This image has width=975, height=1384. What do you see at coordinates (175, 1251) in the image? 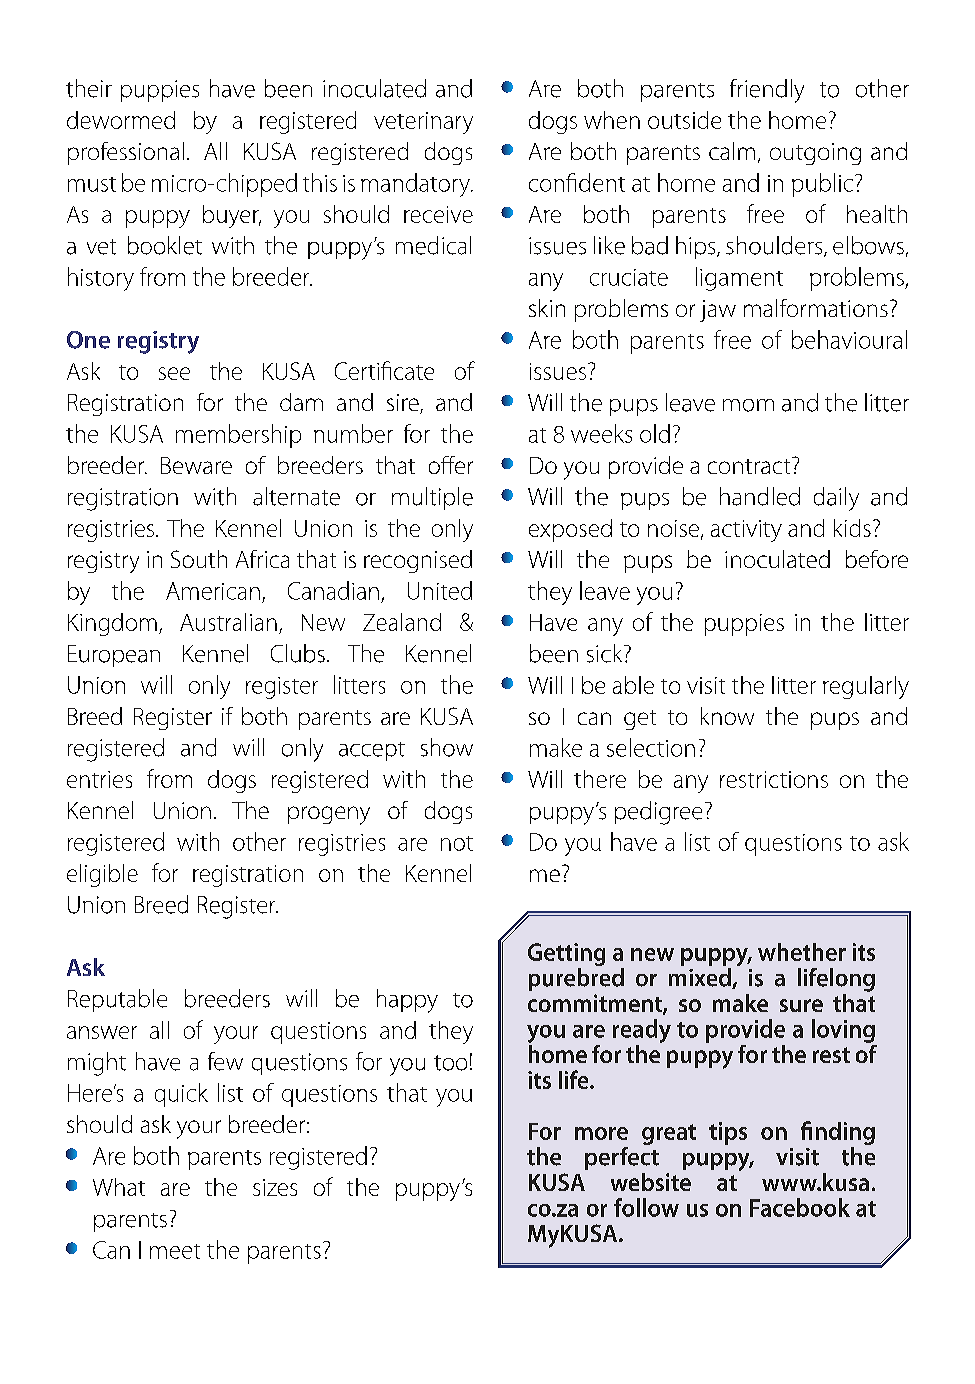
I see `meet` at bounding box center [175, 1251].
